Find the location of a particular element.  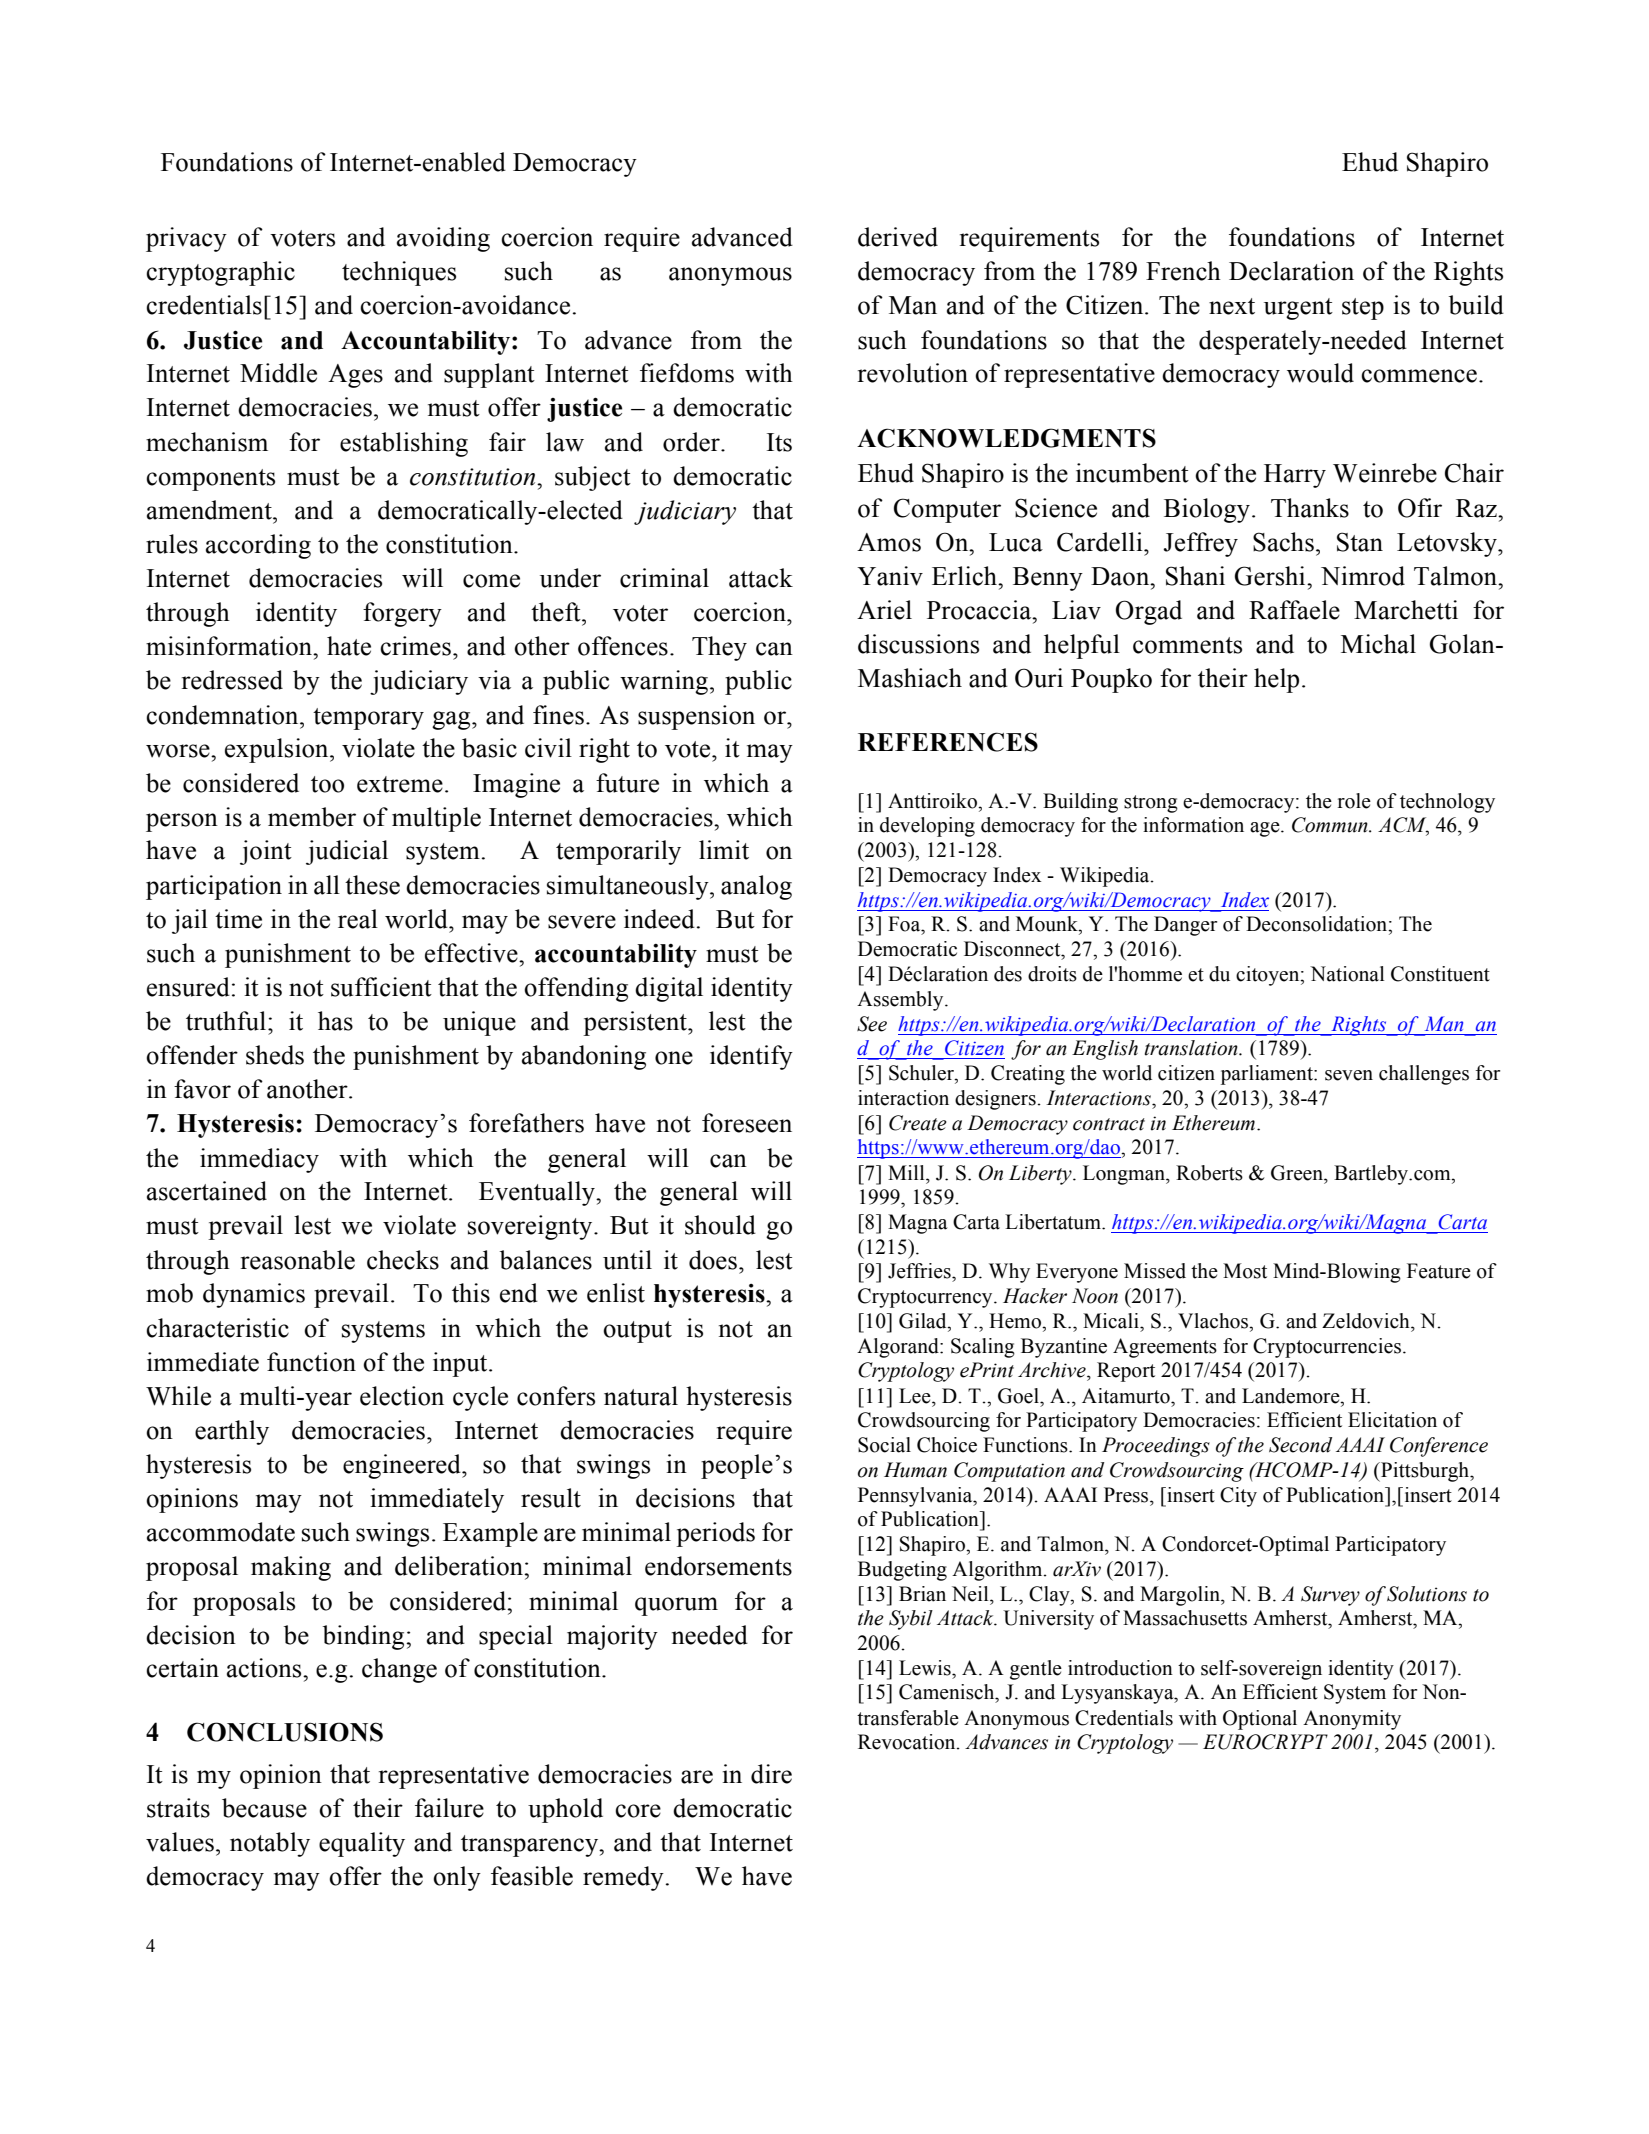

identify is located at coordinates (751, 1057).
